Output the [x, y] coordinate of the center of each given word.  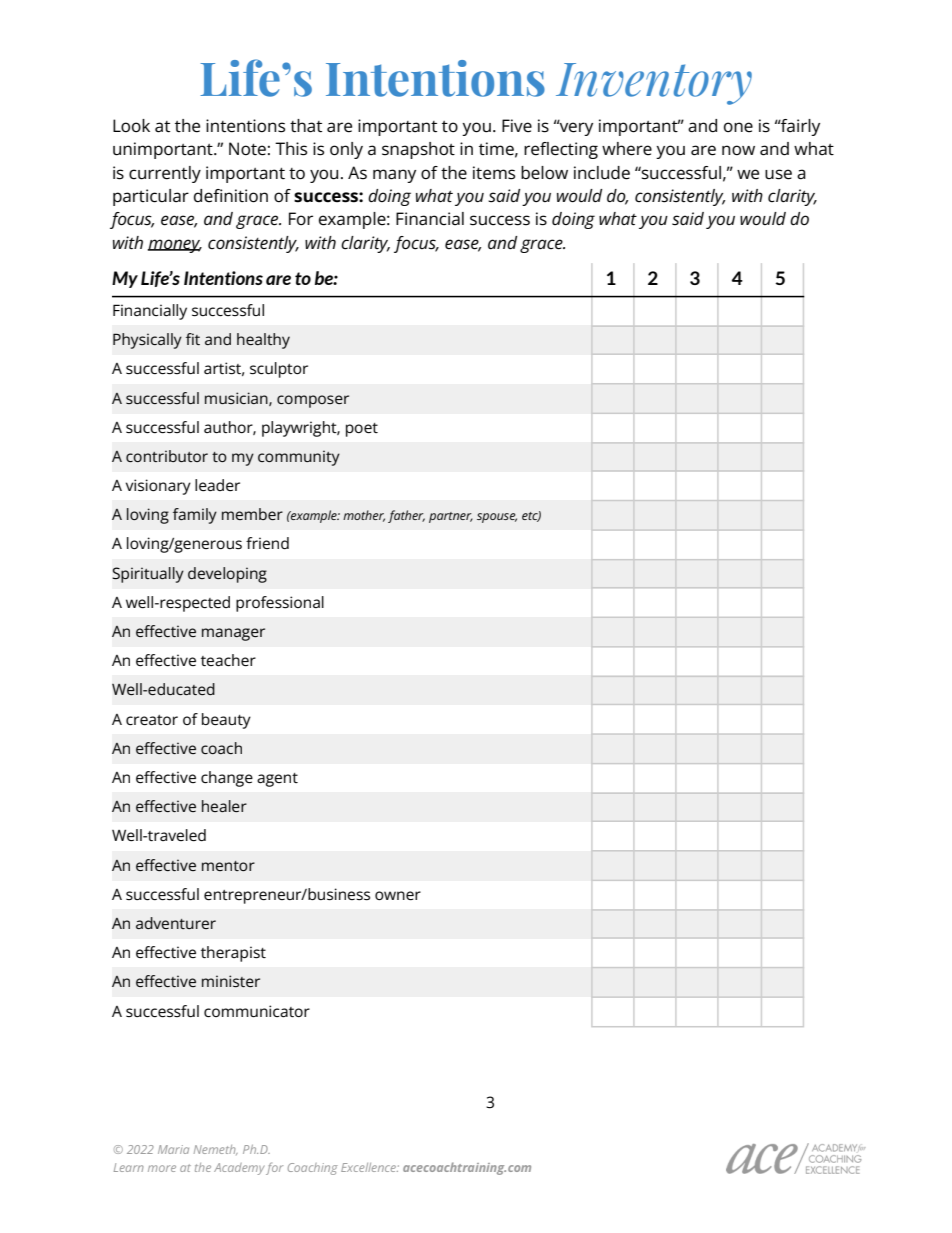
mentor [228, 866]
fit [193, 339]
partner [451, 517]
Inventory [654, 84]
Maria [173, 1149]
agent [277, 780]
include [602, 173]
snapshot [418, 150]
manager [233, 634]
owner [398, 895]
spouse [497, 518]
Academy [239, 1169]
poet [362, 430]
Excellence [370, 1167]
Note [247, 149]
